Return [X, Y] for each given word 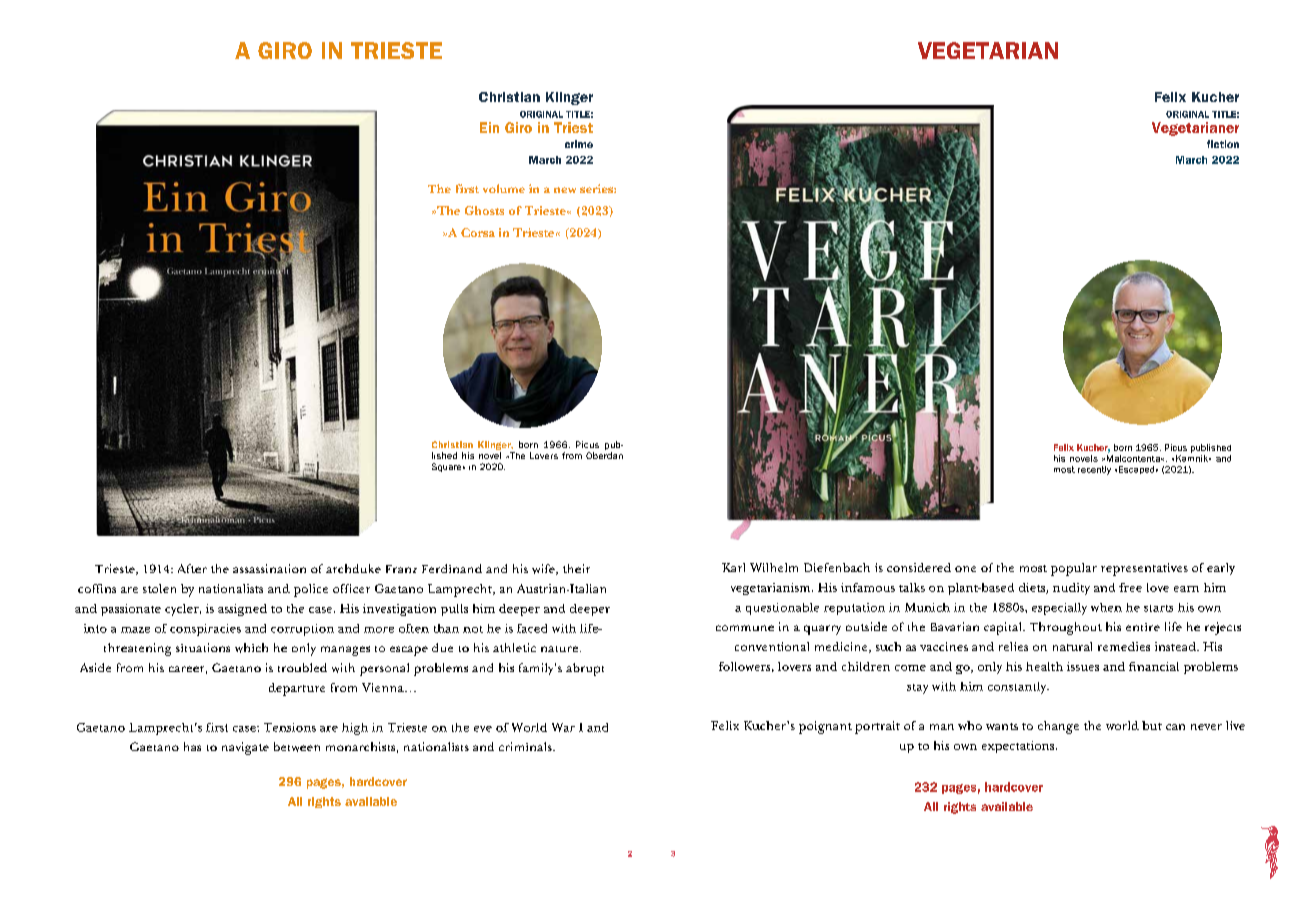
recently [1094, 470]
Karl [733, 567]
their [576, 568]
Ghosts [484, 210]
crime [579, 144]
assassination [269, 568]
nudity [1071, 589]
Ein [489, 127]
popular [1074, 569]
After [192, 568]
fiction [1223, 144]
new [565, 190]
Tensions [290, 727]
